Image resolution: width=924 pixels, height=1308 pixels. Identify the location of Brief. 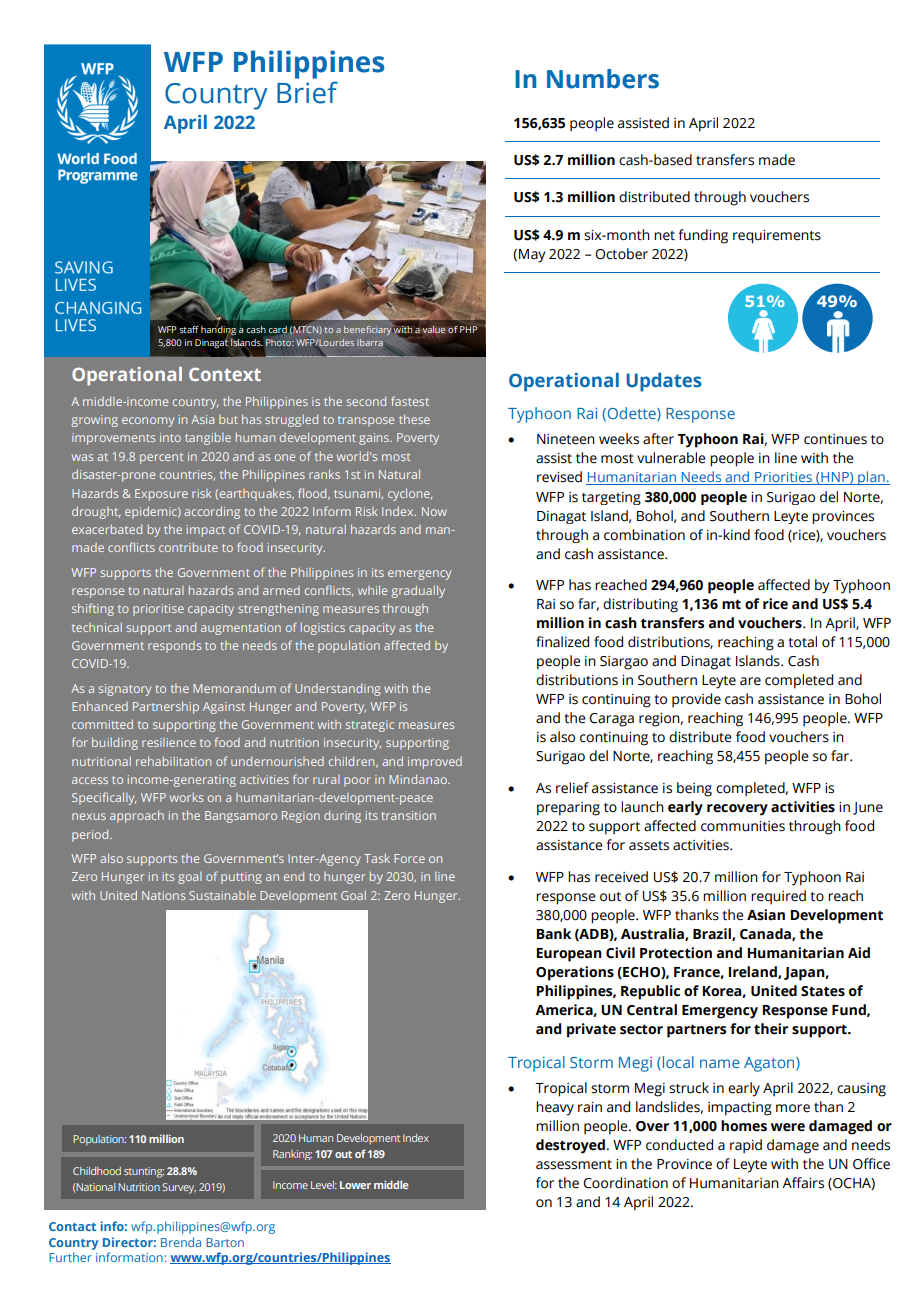
(307, 92).
